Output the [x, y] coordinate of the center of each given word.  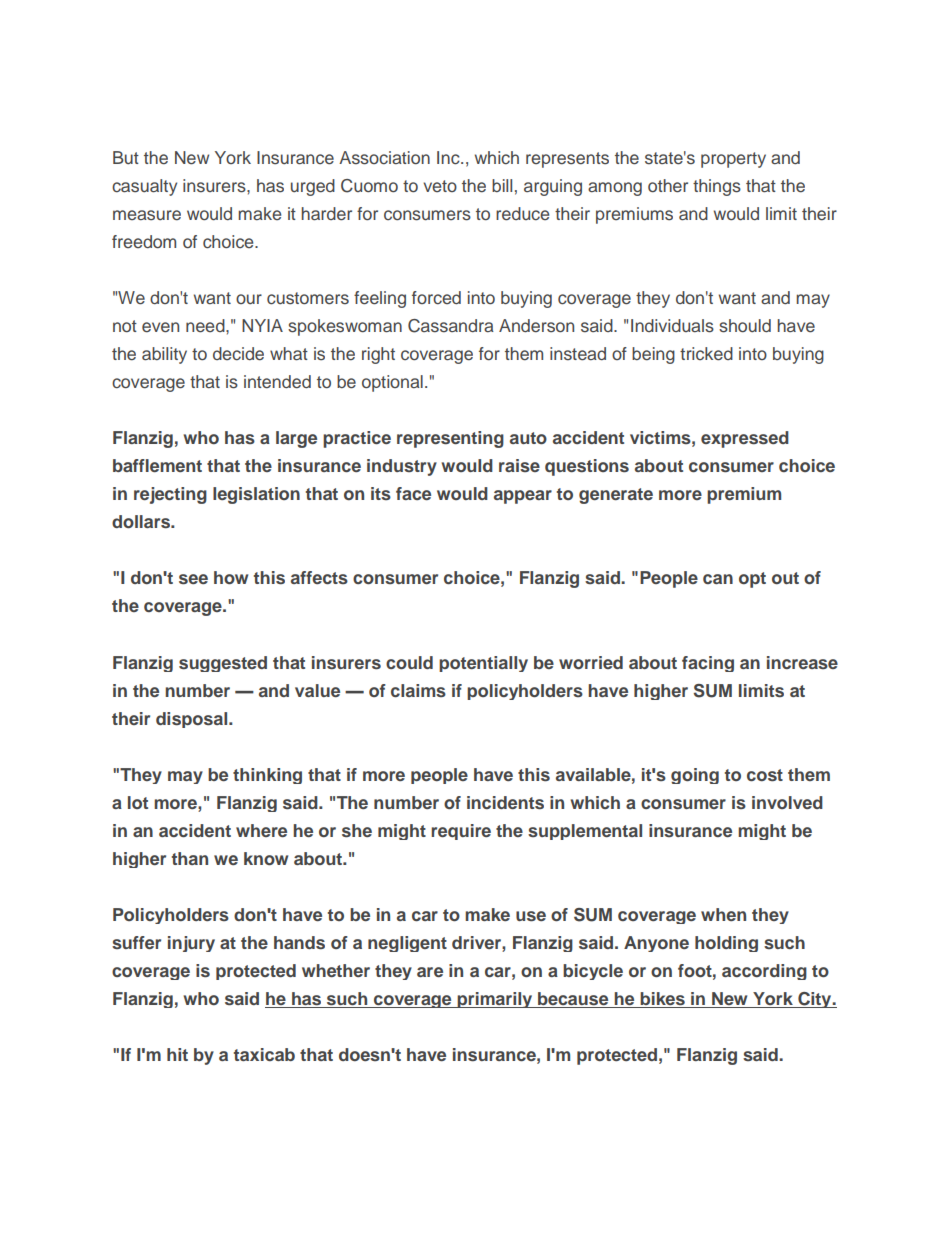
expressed [745, 439]
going [695, 776]
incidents [505, 803]
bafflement [157, 465]
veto [440, 186]
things [717, 187]
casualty [144, 187]
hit [177, 1054]
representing [450, 439]
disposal [193, 720]
